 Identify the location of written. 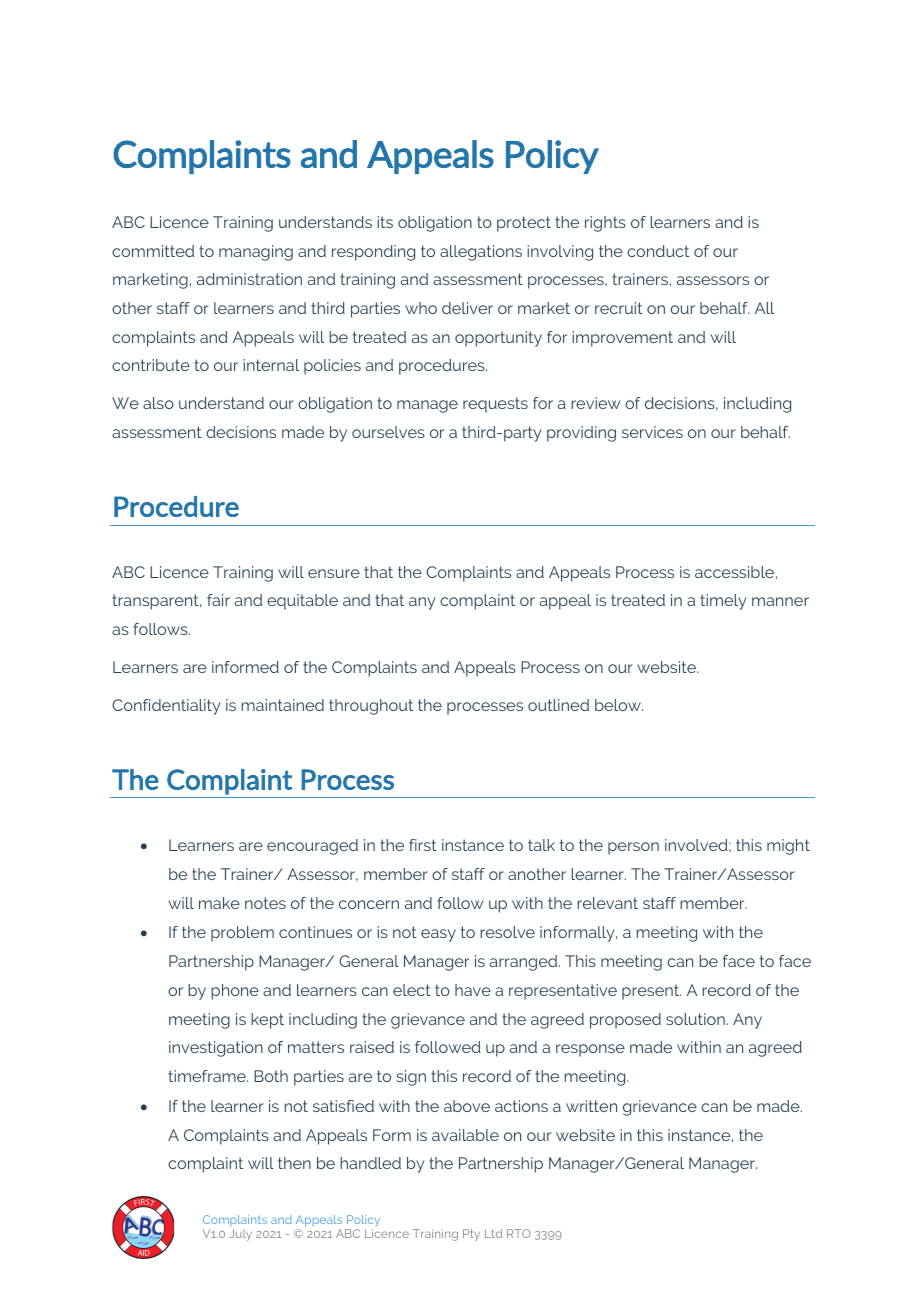
(591, 1106).
